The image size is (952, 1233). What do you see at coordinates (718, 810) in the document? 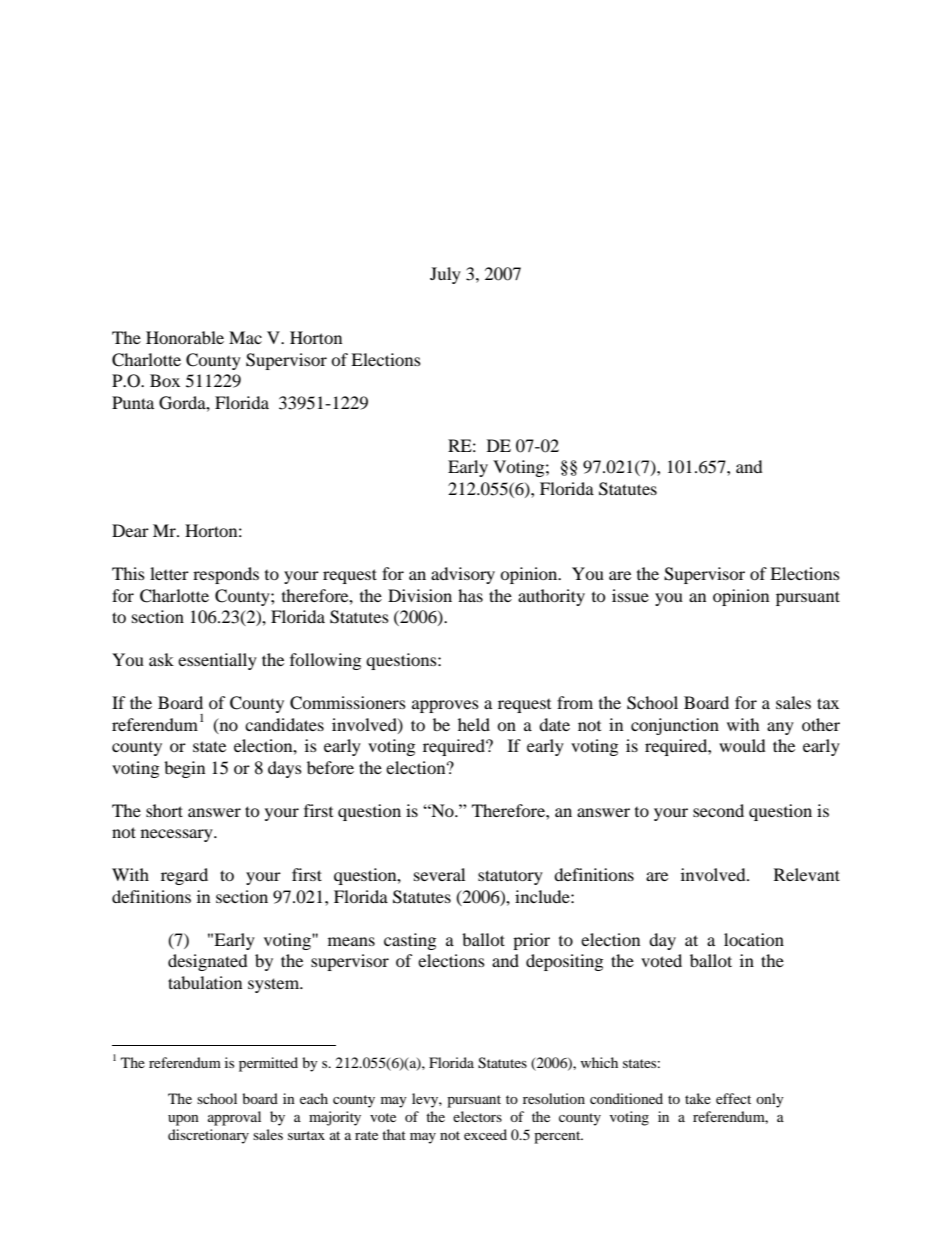
I see `second` at bounding box center [718, 810].
